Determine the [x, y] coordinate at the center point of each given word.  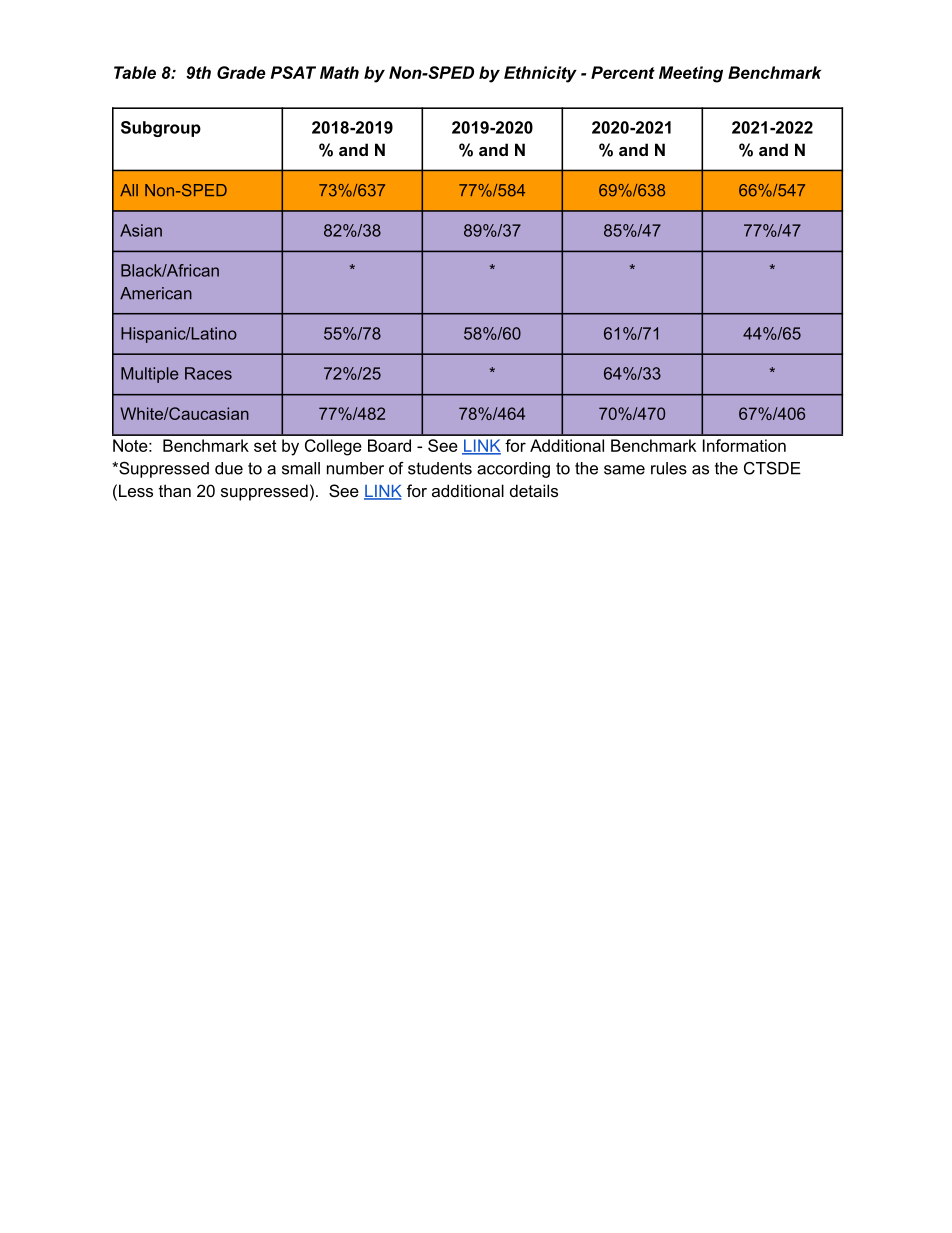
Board [389, 445]
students [440, 468]
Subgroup [161, 129]
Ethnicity [540, 74]
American [156, 293]
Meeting [691, 74]
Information [744, 445]
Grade [241, 72]
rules [669, 468]
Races [208, 373]
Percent [623, 72]
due [229, 468]
